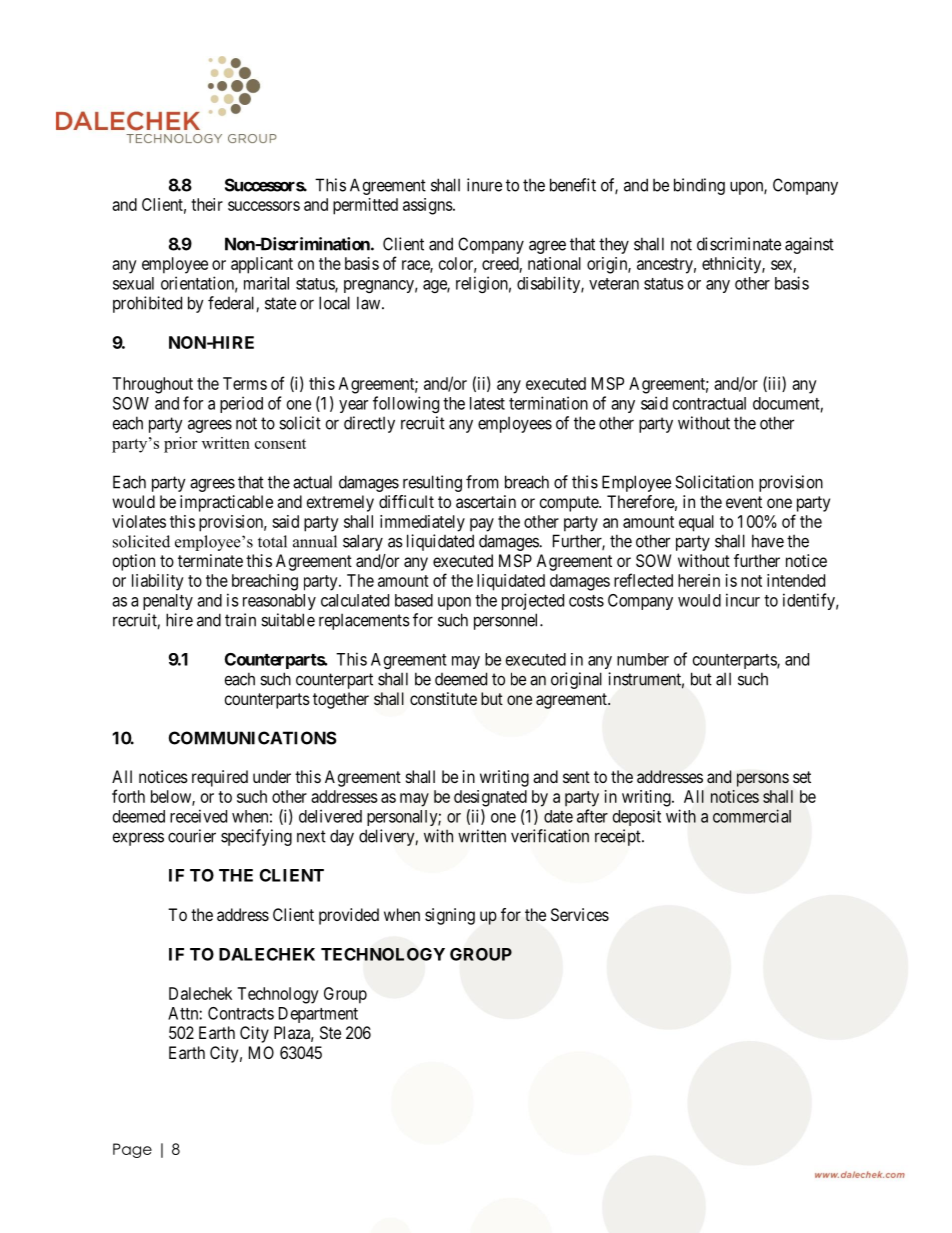 This screenshot has width=952, height=1233. I want to click on signing, so click(450, 916).
